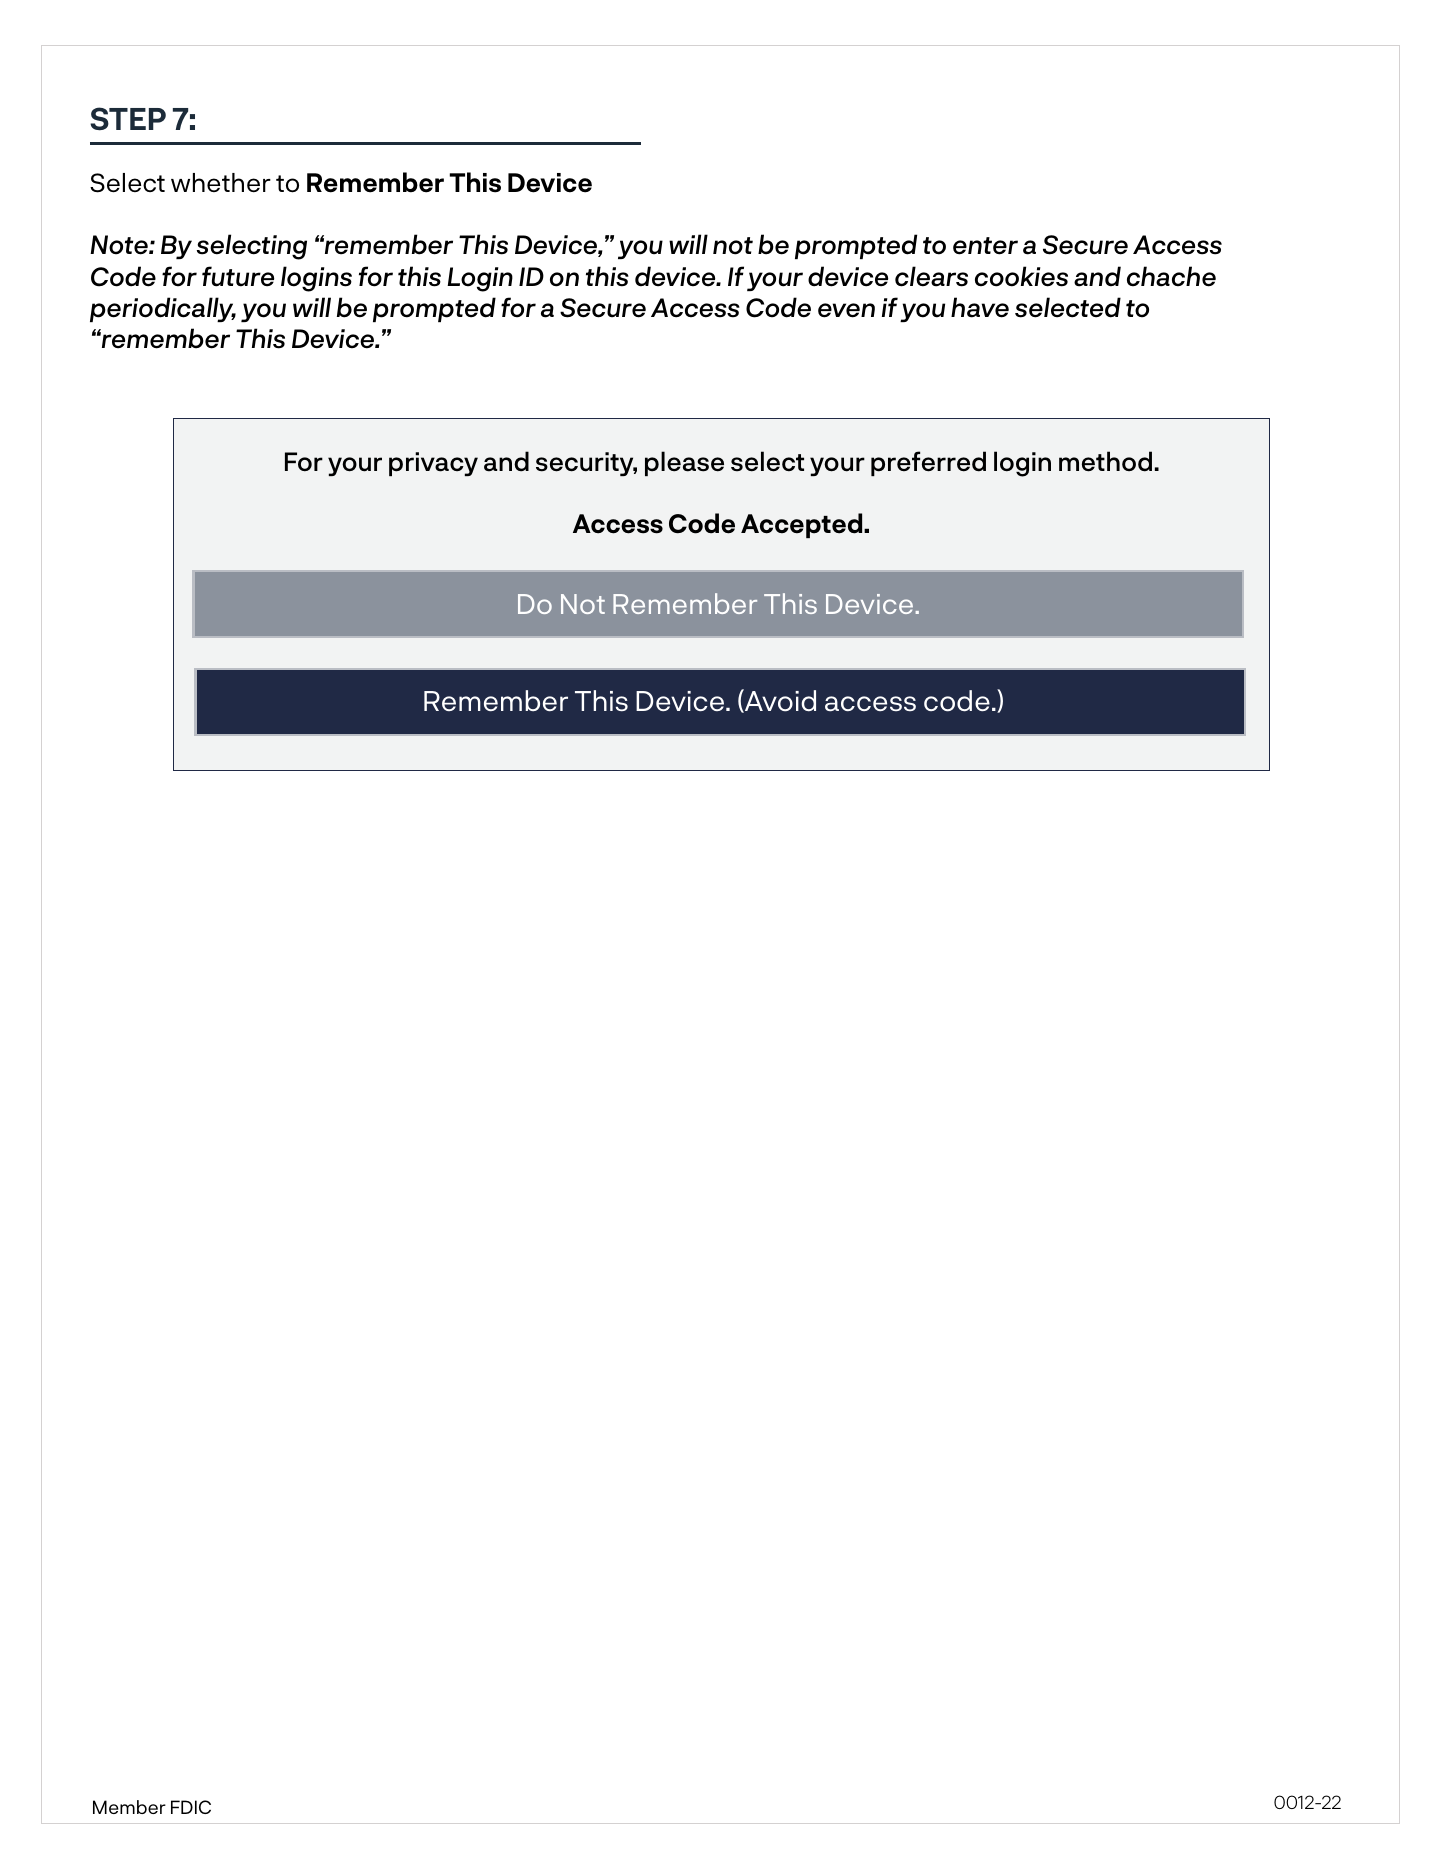 Image resolution: width=1443 pixels, height=1867 pixels. I want to click on method, so click(1105, 461).
